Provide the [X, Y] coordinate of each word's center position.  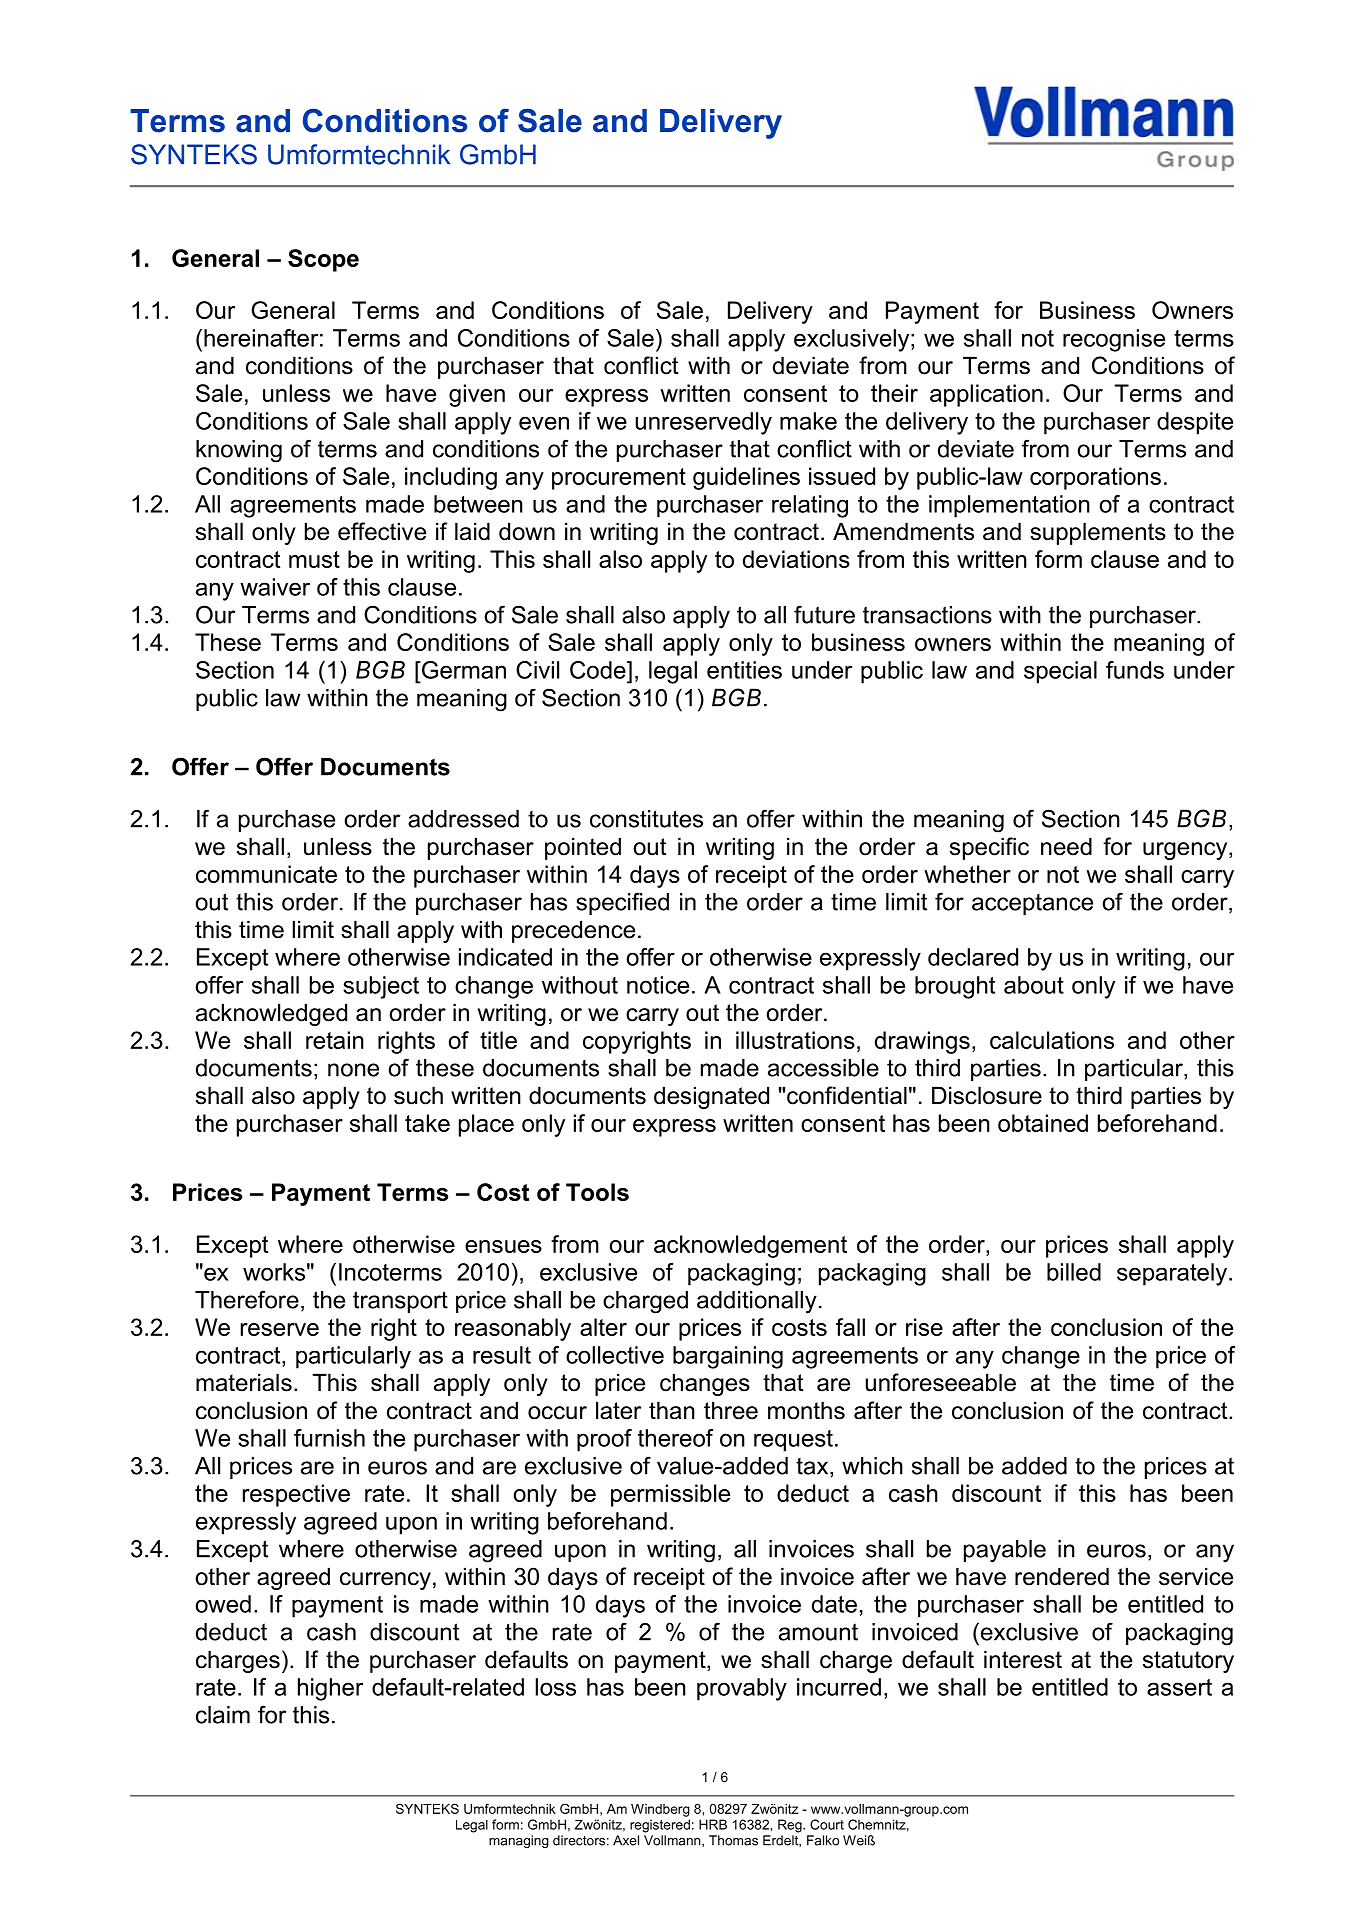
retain [335, 1040]
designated [711, 1097]
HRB [713, 1824]
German [463, 670]
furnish [329, 1438]
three [731, 1410]
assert [1179, 1687]
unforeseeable [940, 1382]
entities [744, 670]
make [808, 421]
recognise [1114, 340]
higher [330, 1689]
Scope [323, 260]
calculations [1052, 1040]
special [1060, 672]
